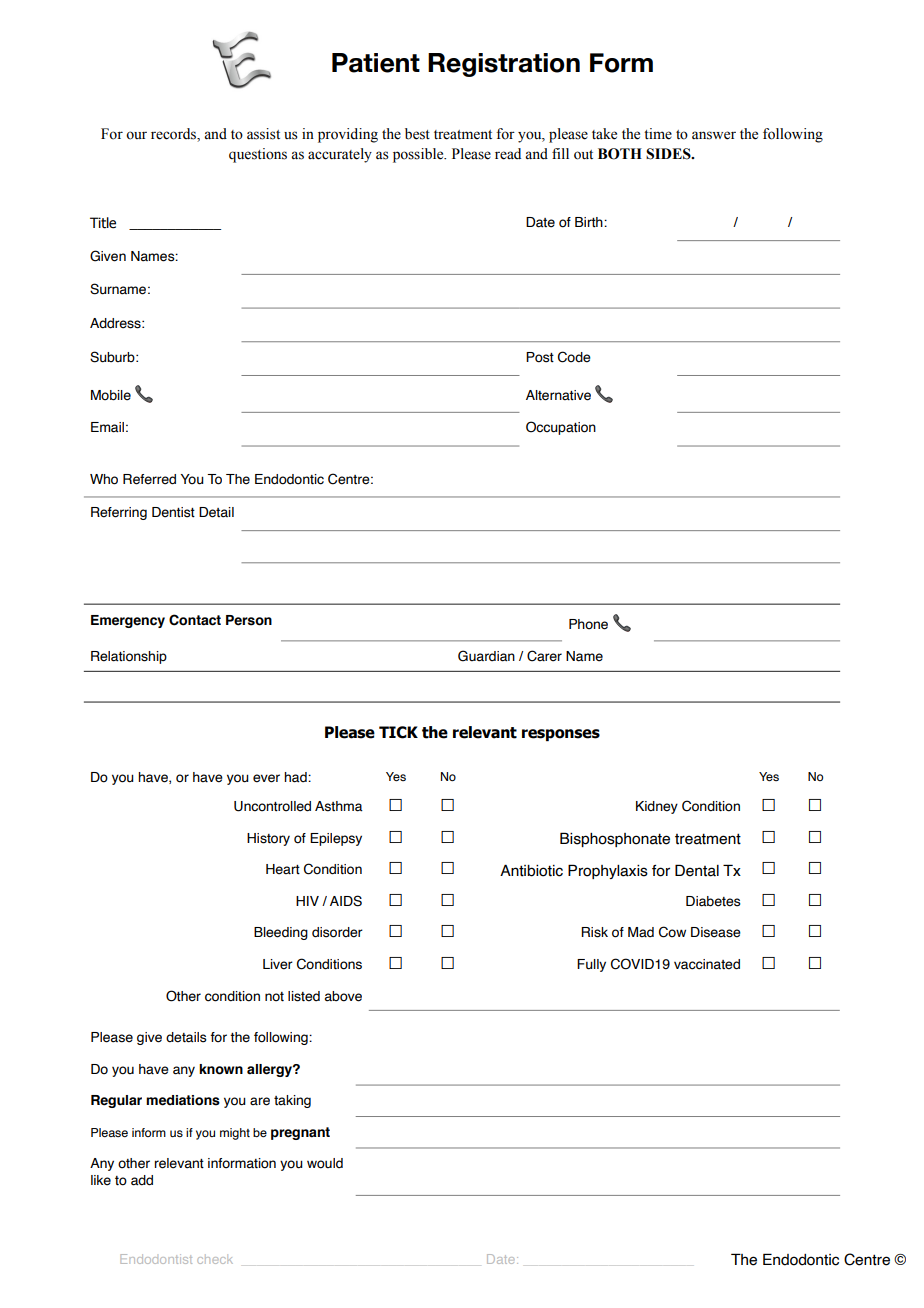  I want to click on TICK, so click(398, 732).
